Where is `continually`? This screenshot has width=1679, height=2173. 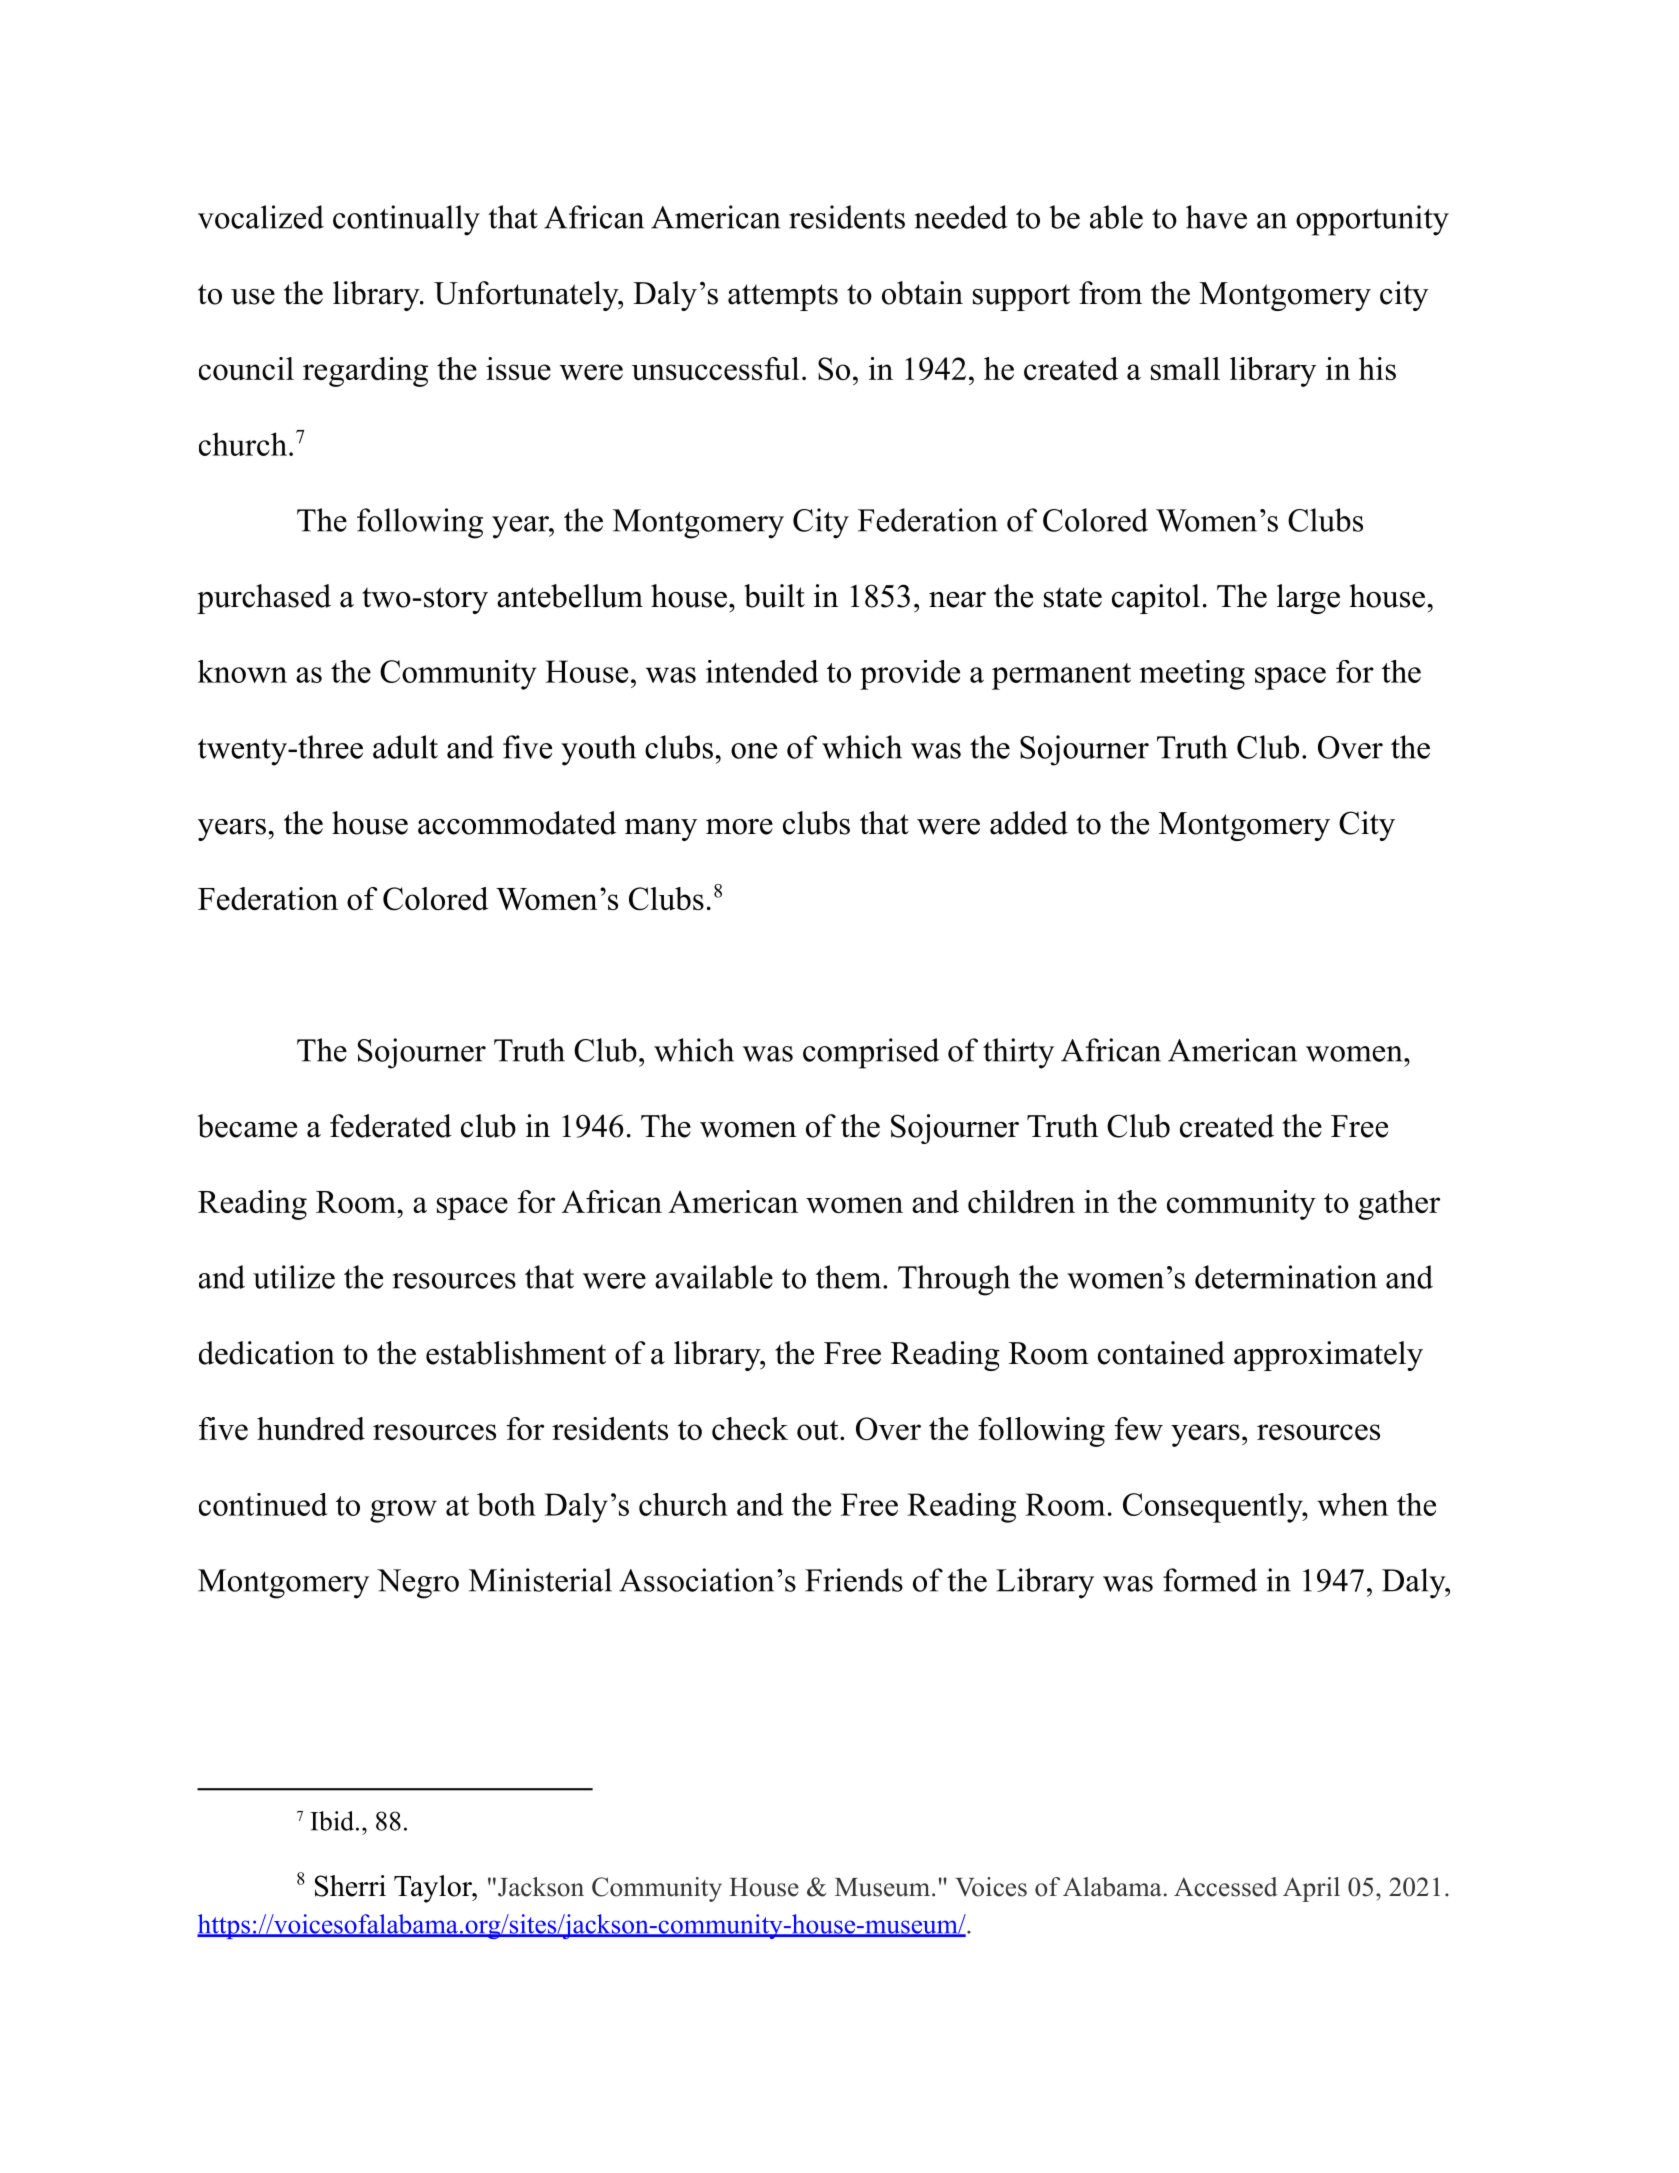 continually is located at coordinates (406, 220).
